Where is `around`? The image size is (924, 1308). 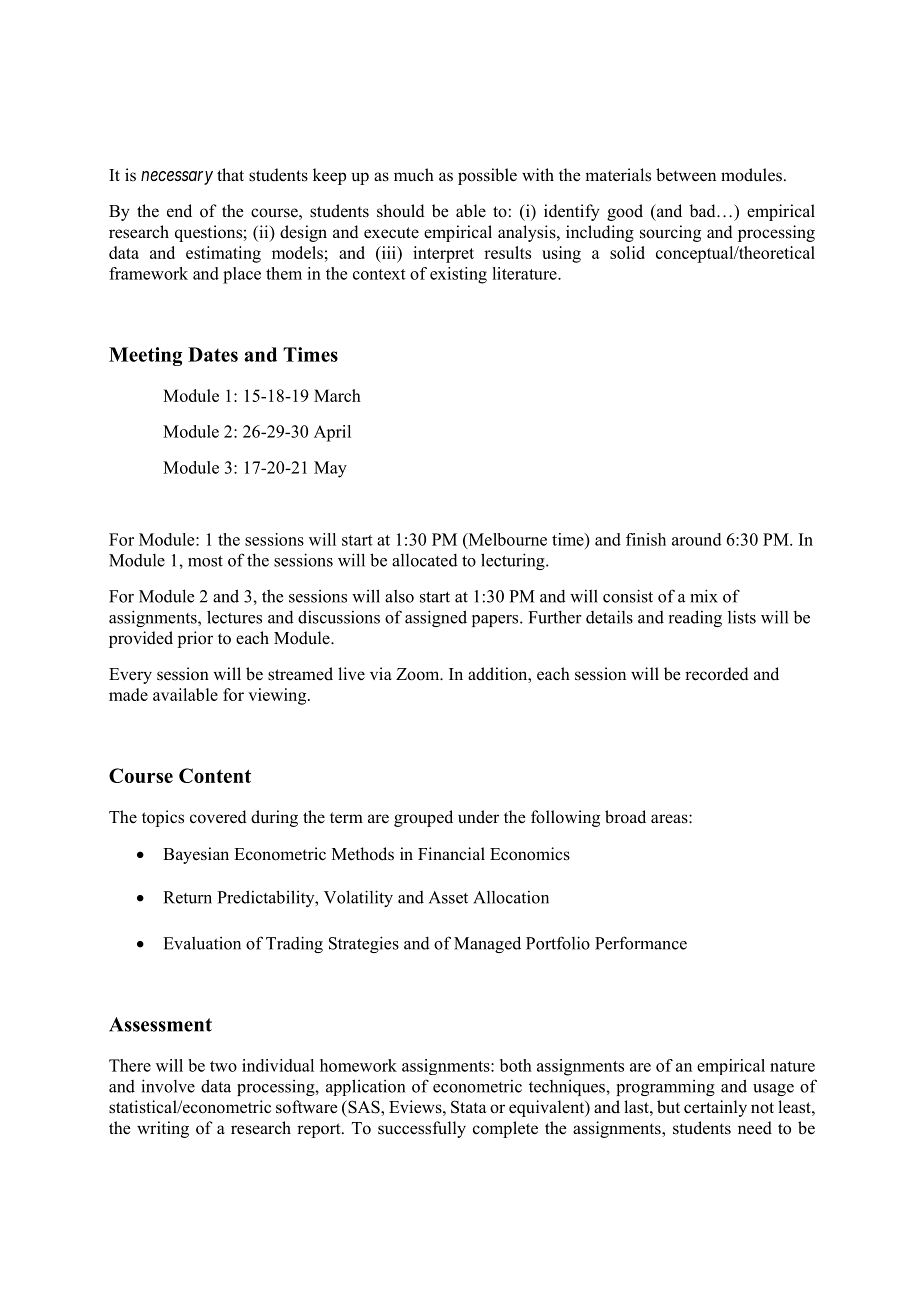 around is located at coordinates (697, 539).
